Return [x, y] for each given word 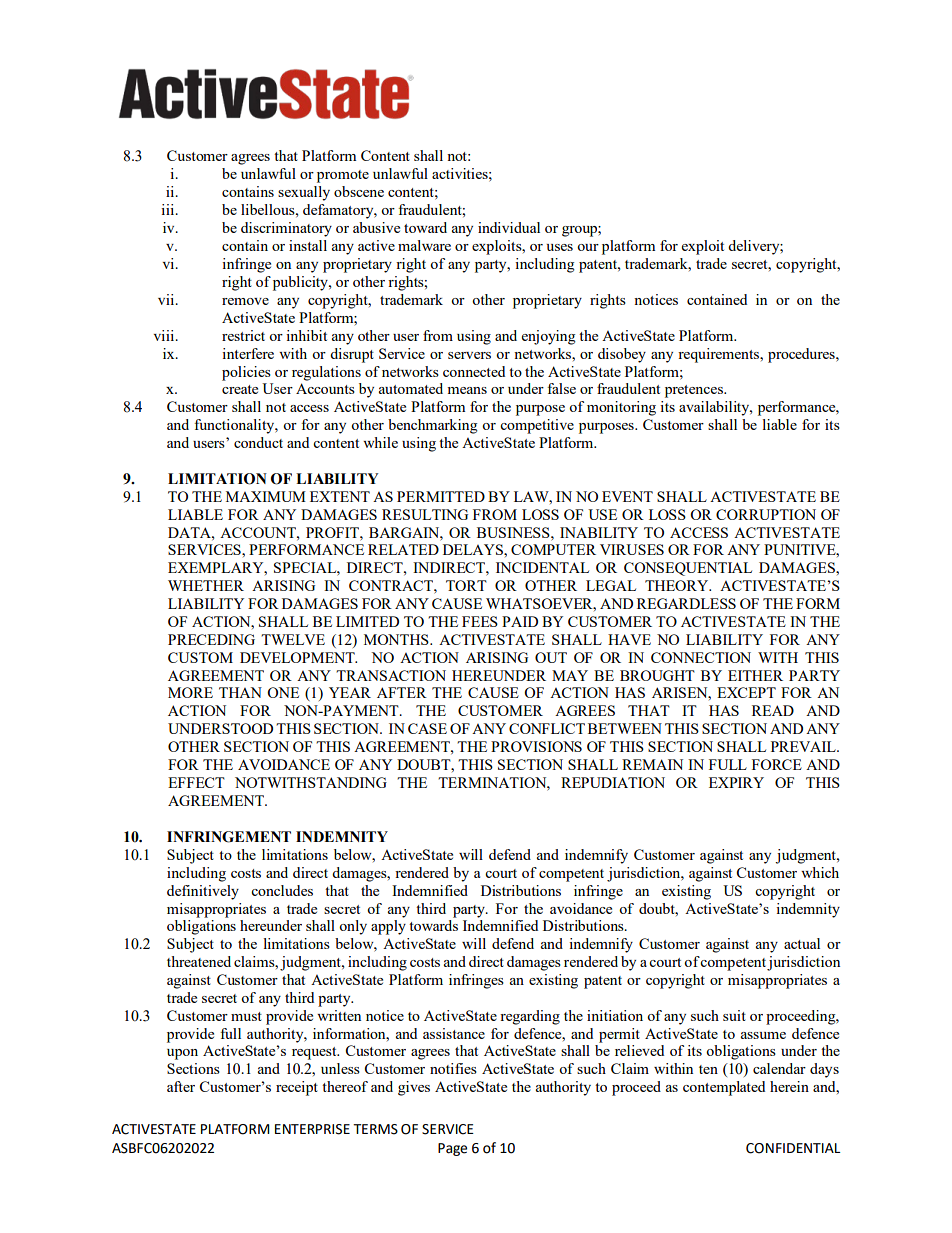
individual [509, 227]
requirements [720, 355]
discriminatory [286, 229]
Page [452, 1149]
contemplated [724, 1088]
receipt [297, 1088]
